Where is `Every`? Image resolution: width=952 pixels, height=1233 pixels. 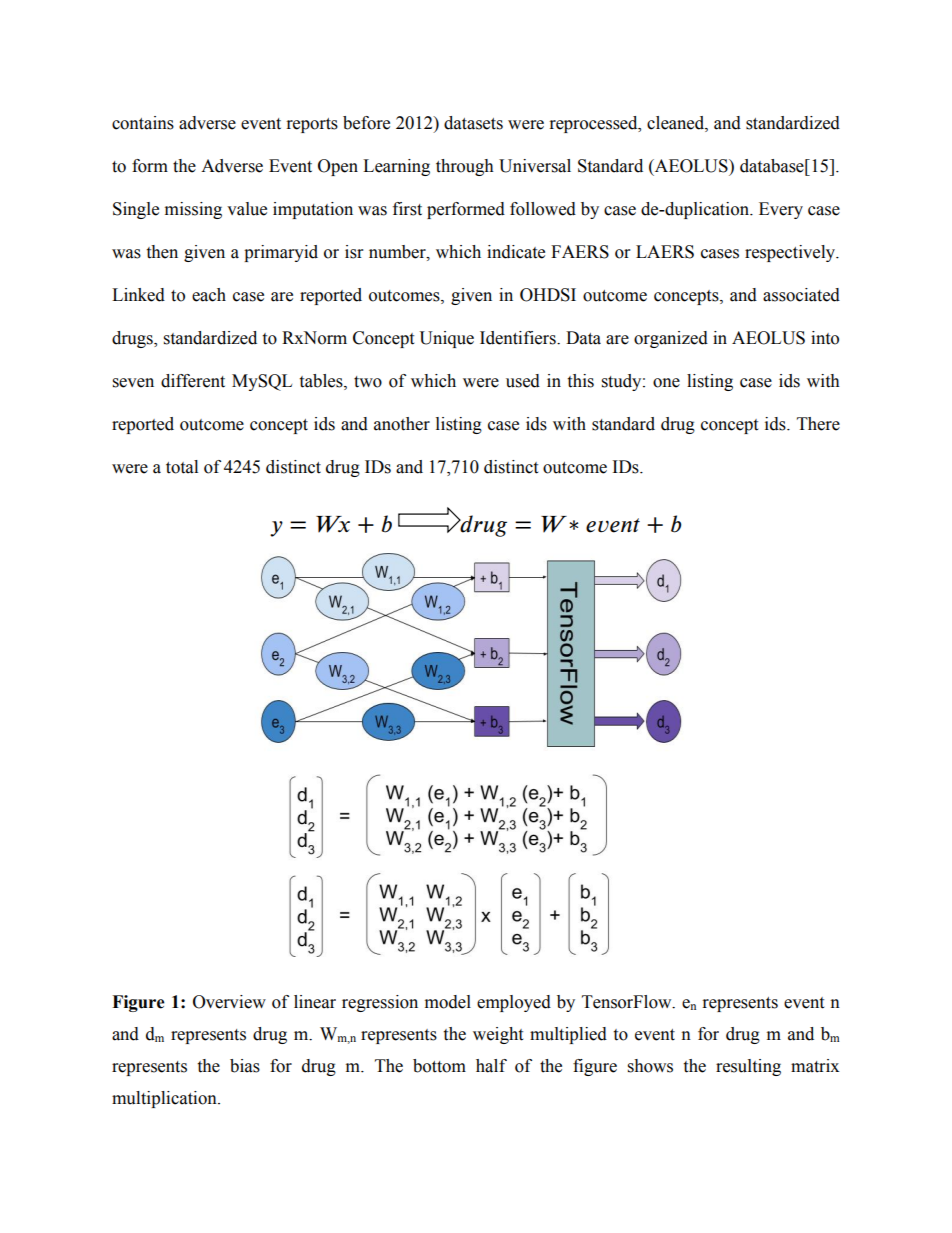
Every is located at coordinates (781, 210).
